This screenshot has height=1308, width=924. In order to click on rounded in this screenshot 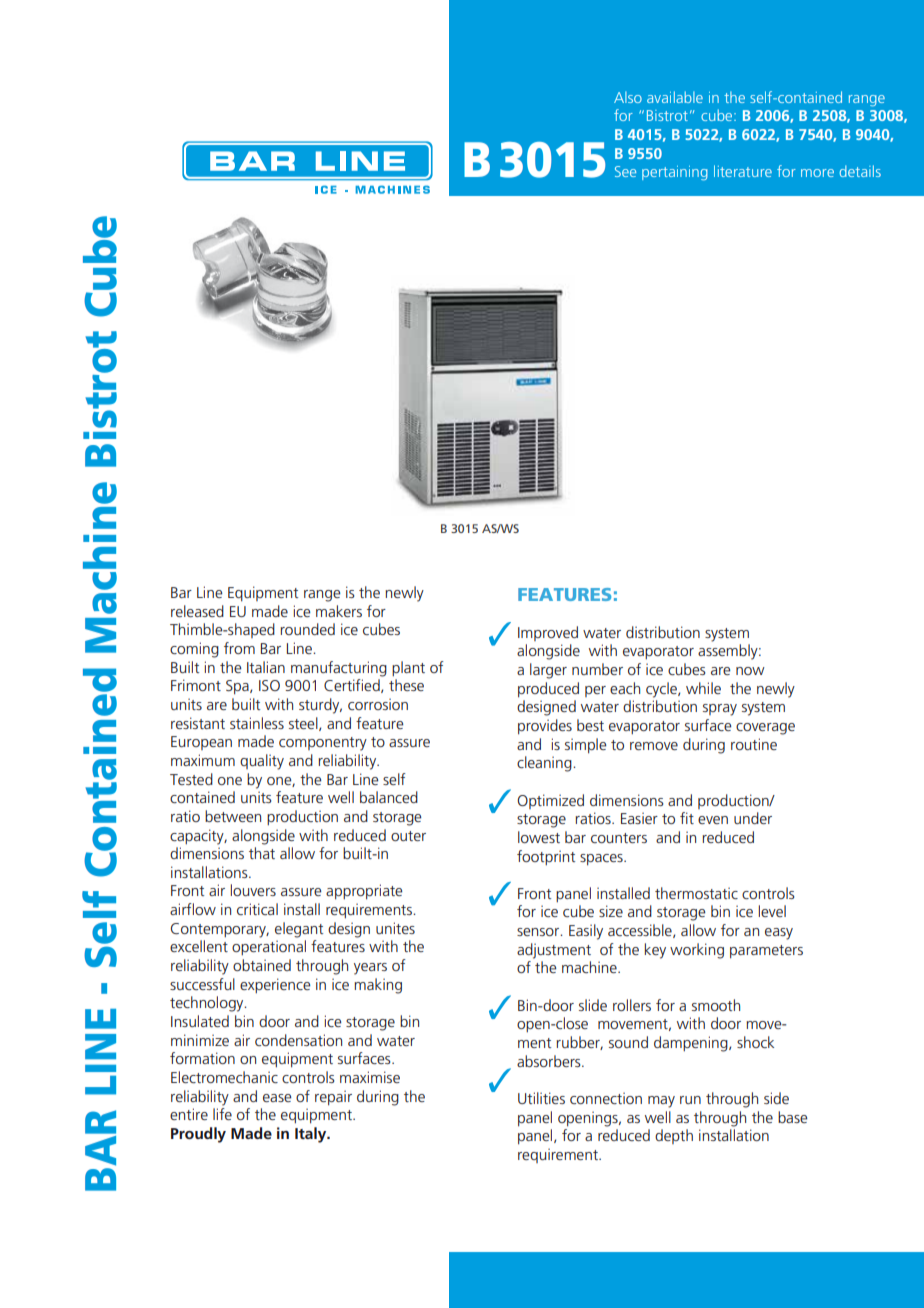, I will do `click(307, 629)`.
